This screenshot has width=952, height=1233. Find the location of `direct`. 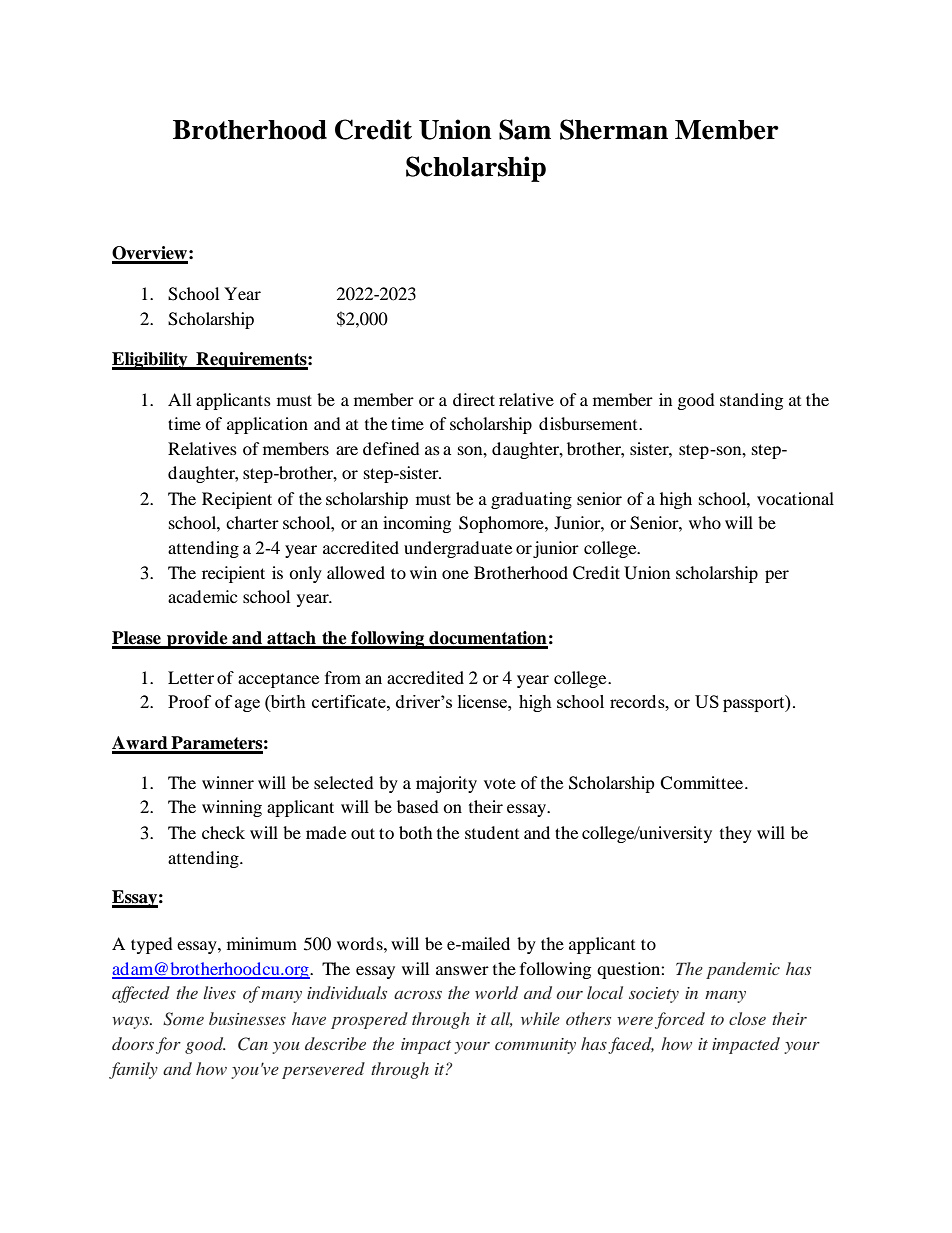

direct is located at coordinates (474, 399).
